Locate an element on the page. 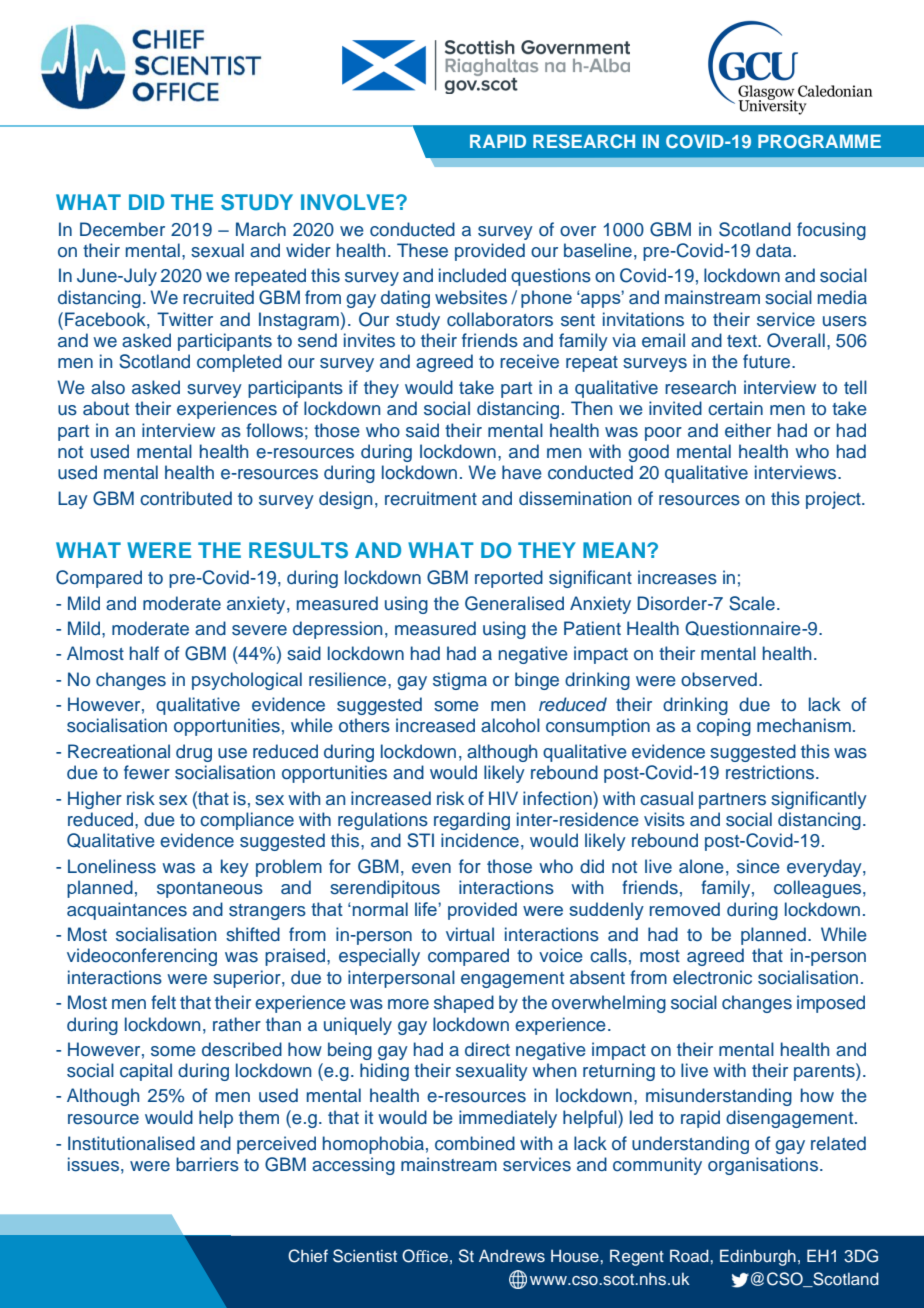  half is located at coordinates (144, 653).
